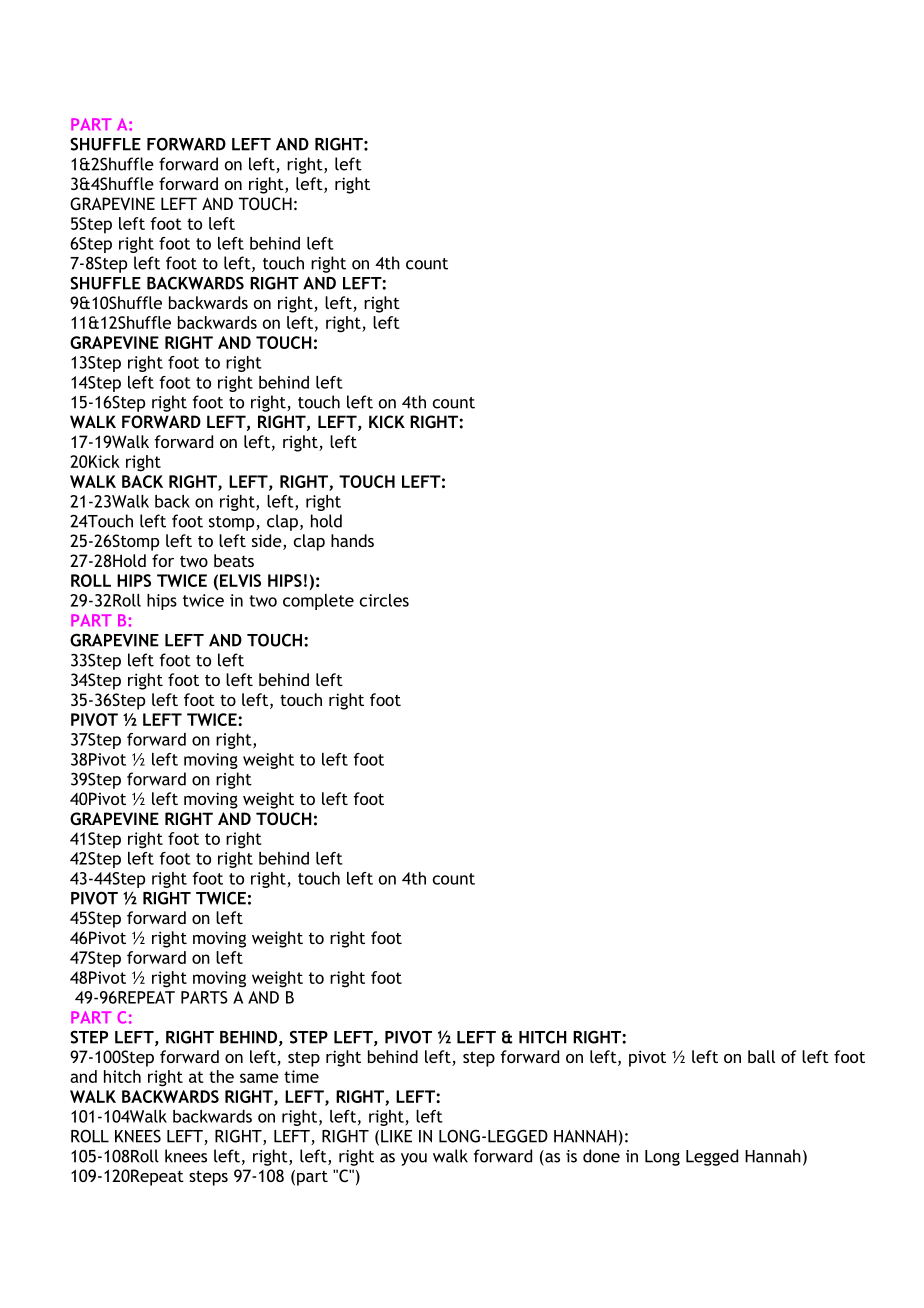 The image size is (924, 1308). I want to click on circles, so click(384, 600).
